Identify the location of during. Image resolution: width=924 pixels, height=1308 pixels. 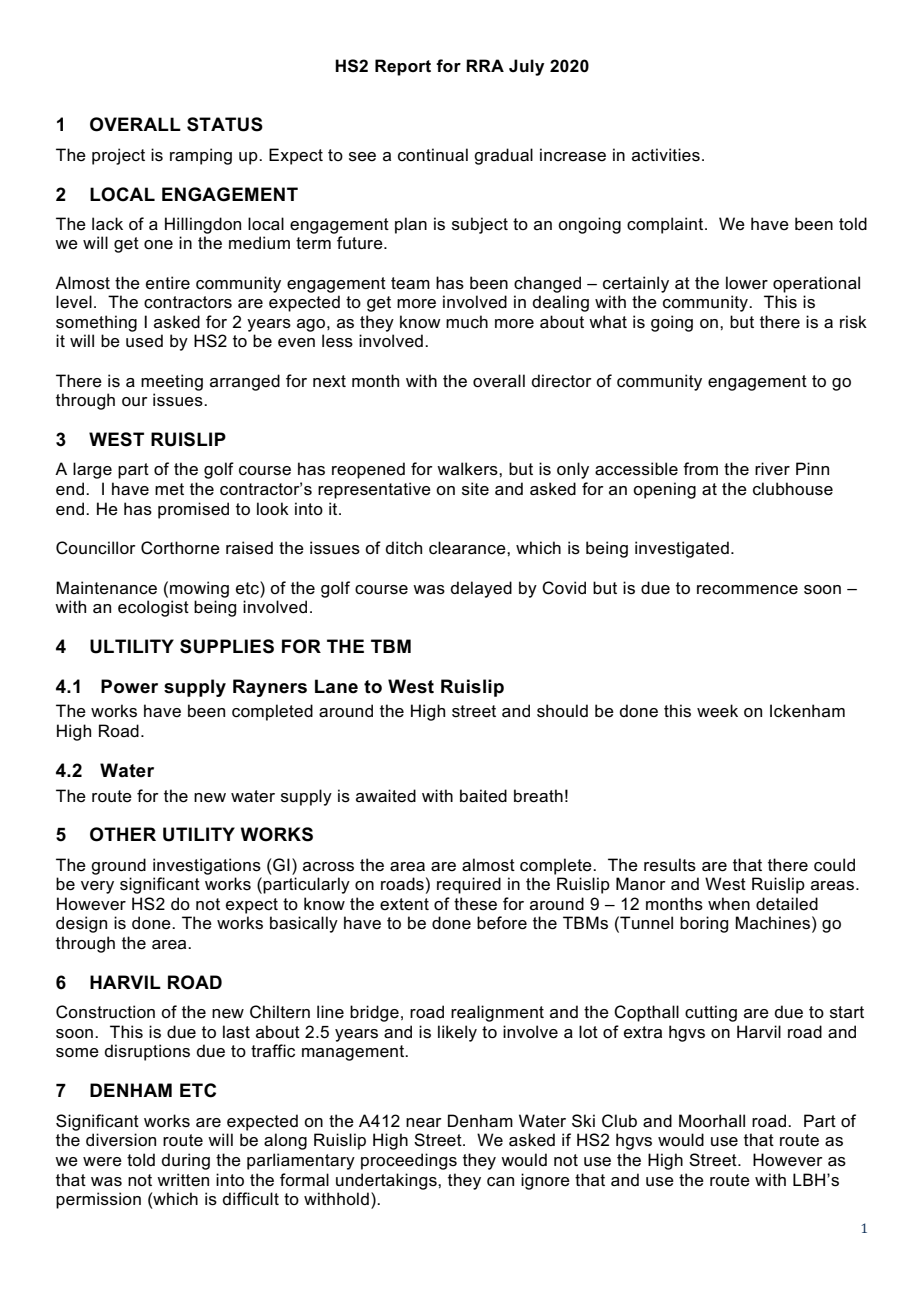
(186, 1161).
